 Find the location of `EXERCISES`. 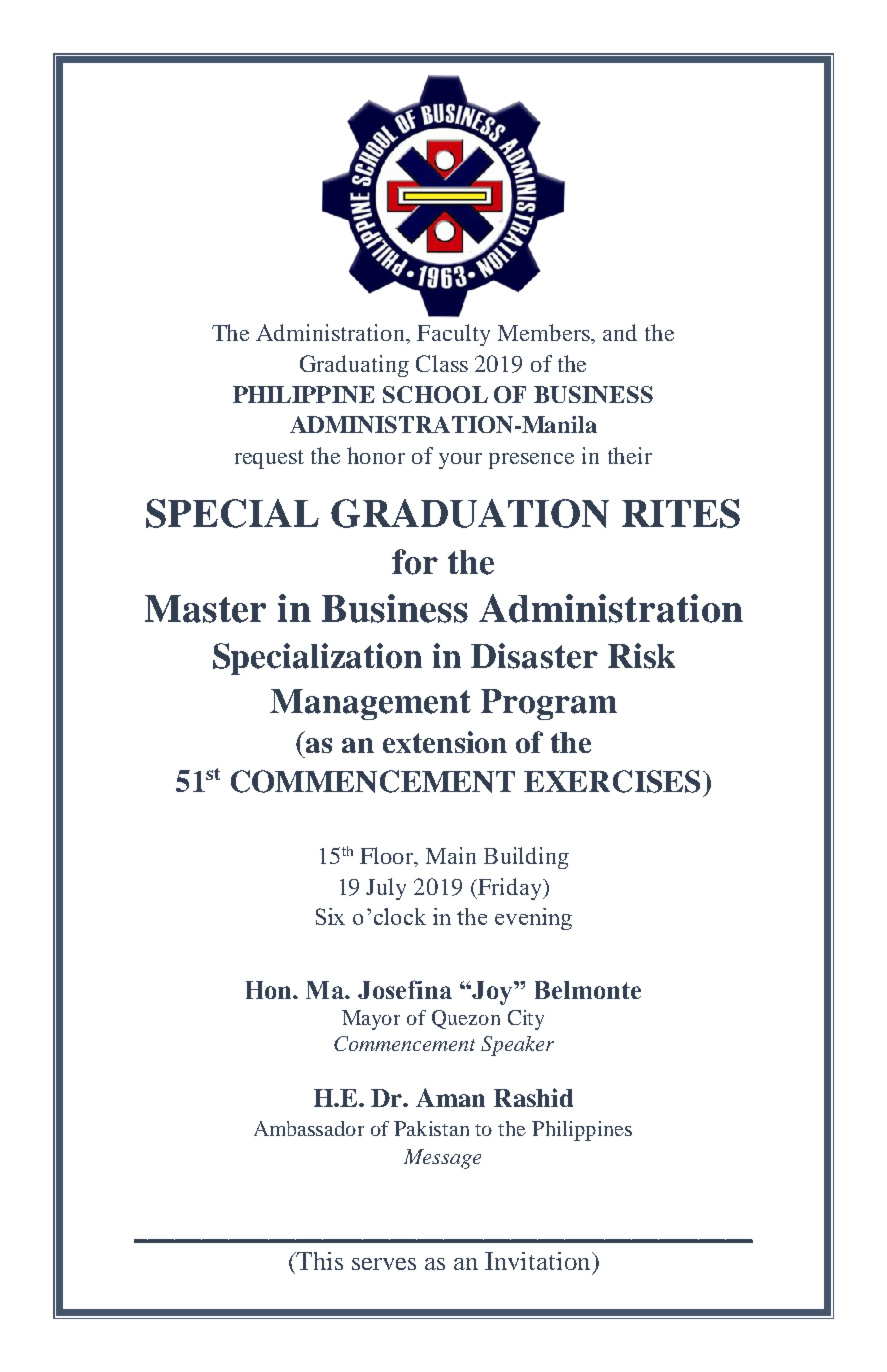

EXERCISES is located at coordinates (612, 781).
